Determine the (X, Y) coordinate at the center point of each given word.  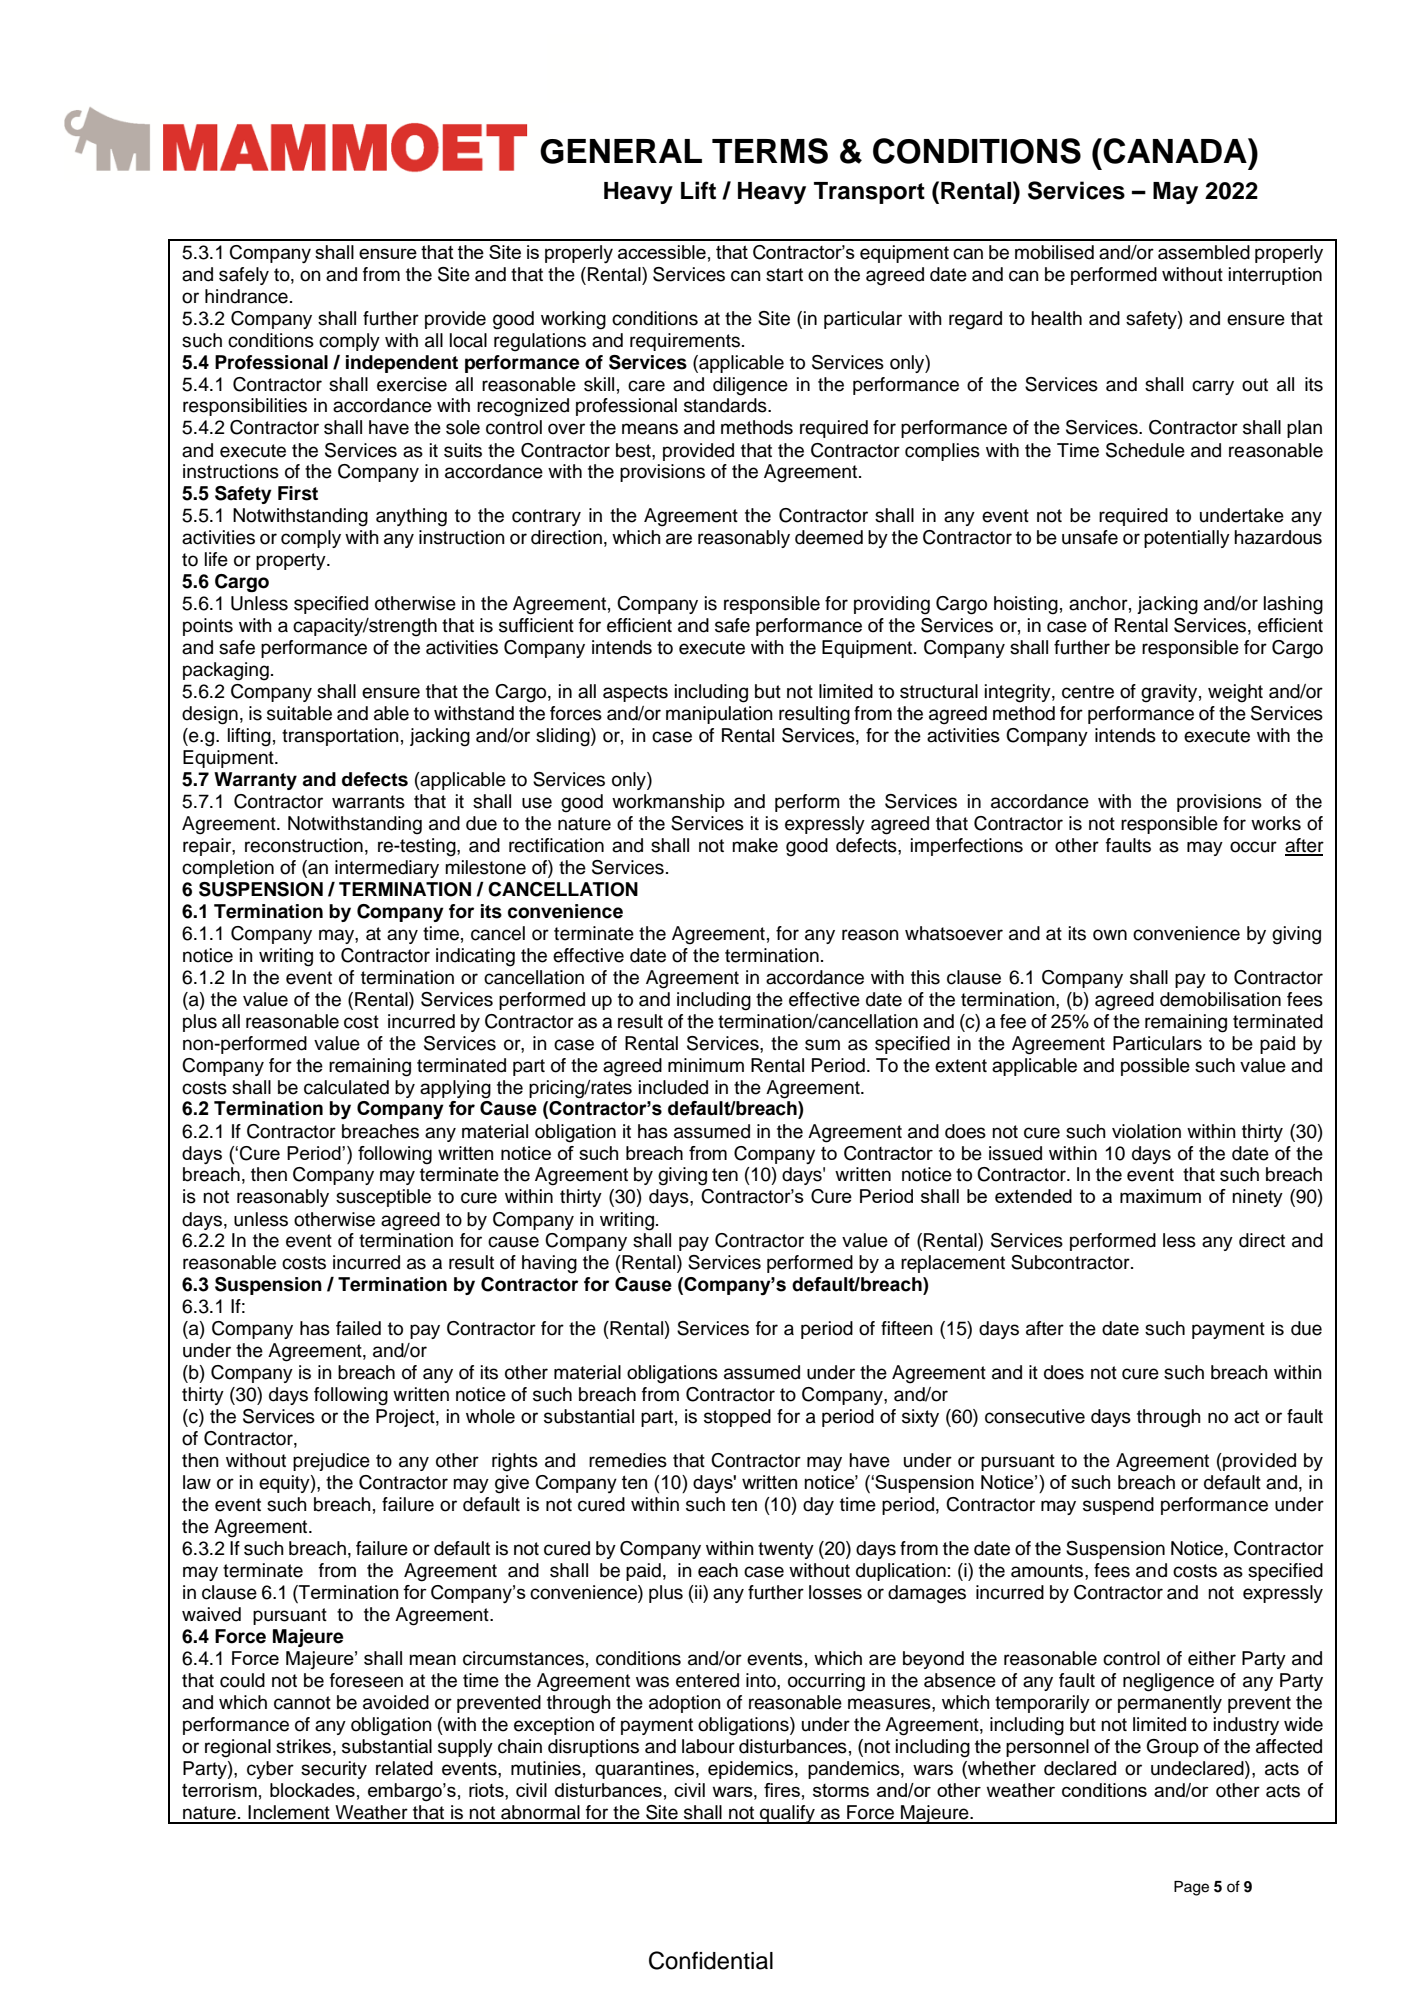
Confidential (711, 1960)
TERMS (770, 151)
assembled (1204, 252)
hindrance (246, 296)
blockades (312, 1790)
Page (1191, 1888)
